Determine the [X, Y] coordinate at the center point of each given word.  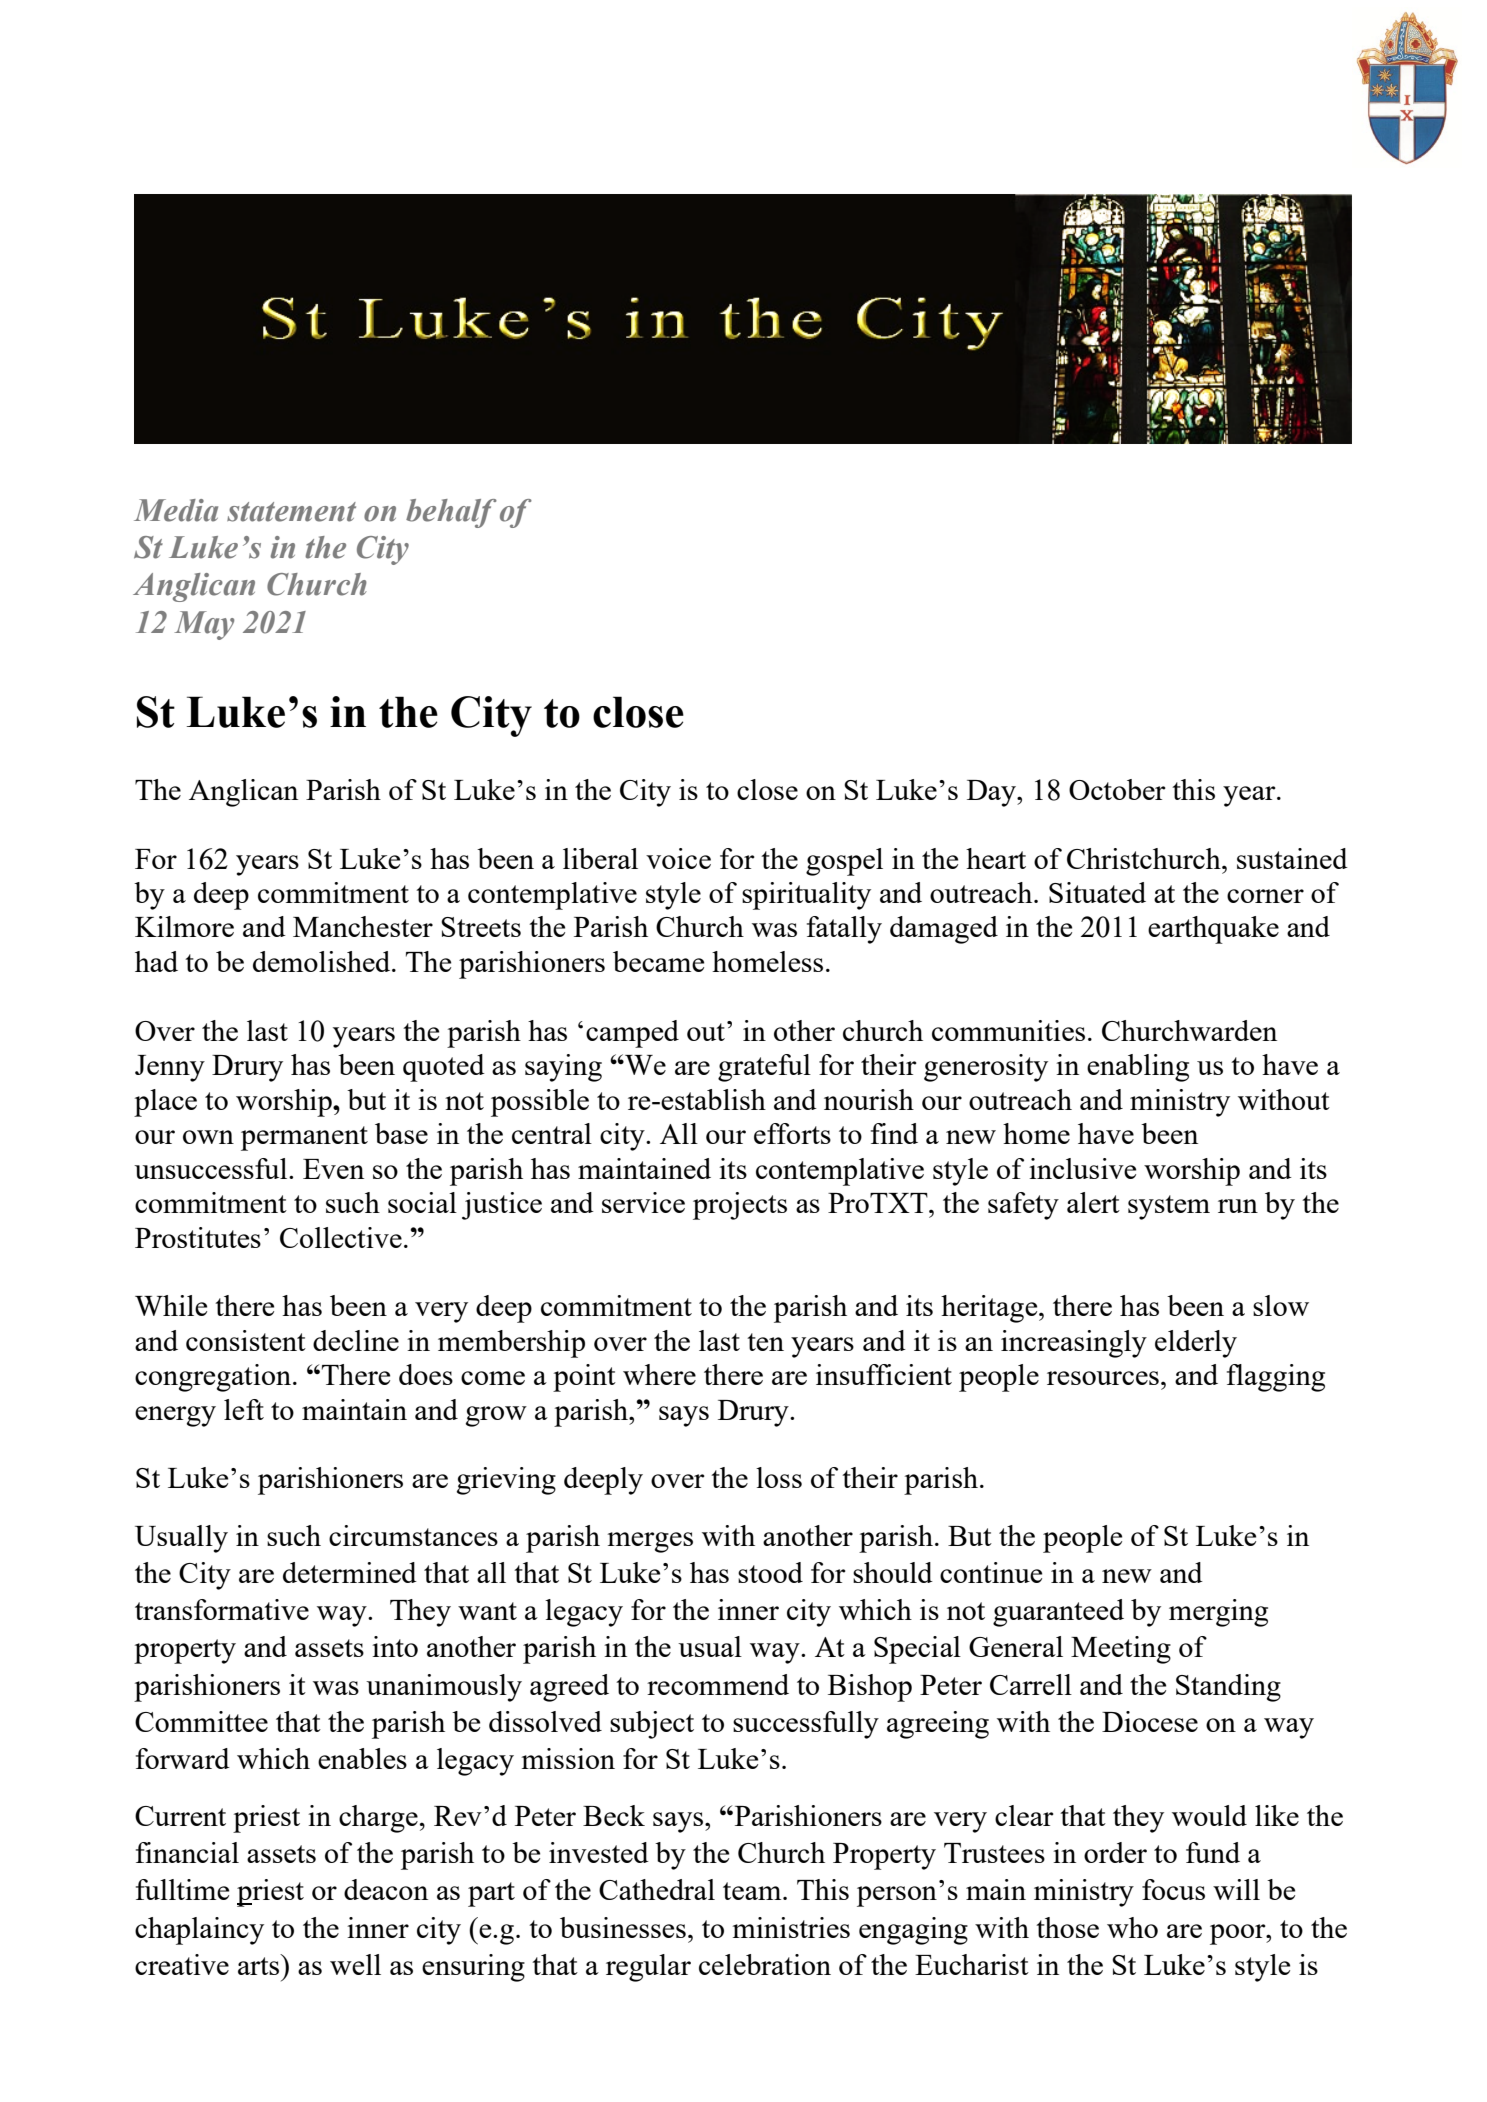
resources [1103, 1378]
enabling [1138, 1068]
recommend [718, 1684]
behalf [451, 513]
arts [260, 1964]
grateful [764, 1068]
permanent [304, 1138]
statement [291, 512]
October [1117, 789]
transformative [222, 1609]
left [244, 1409]
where [659, 1374]
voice [678, 858]
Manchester [363, 926]
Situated [1097, 892]
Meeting [1121, 1650]
